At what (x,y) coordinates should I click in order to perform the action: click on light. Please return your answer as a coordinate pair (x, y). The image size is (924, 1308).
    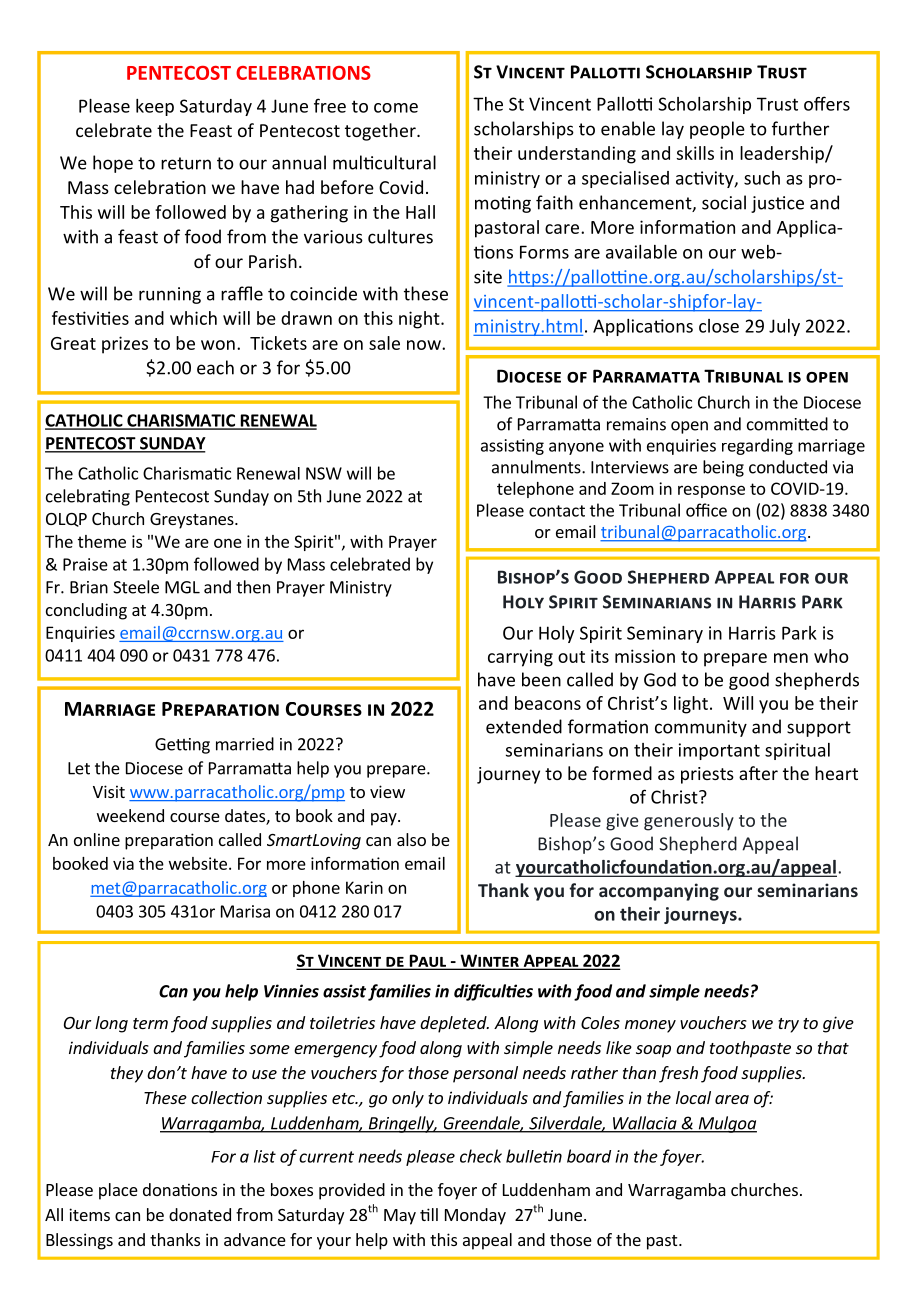
    Looking at the image, I should click on (691, 705).
